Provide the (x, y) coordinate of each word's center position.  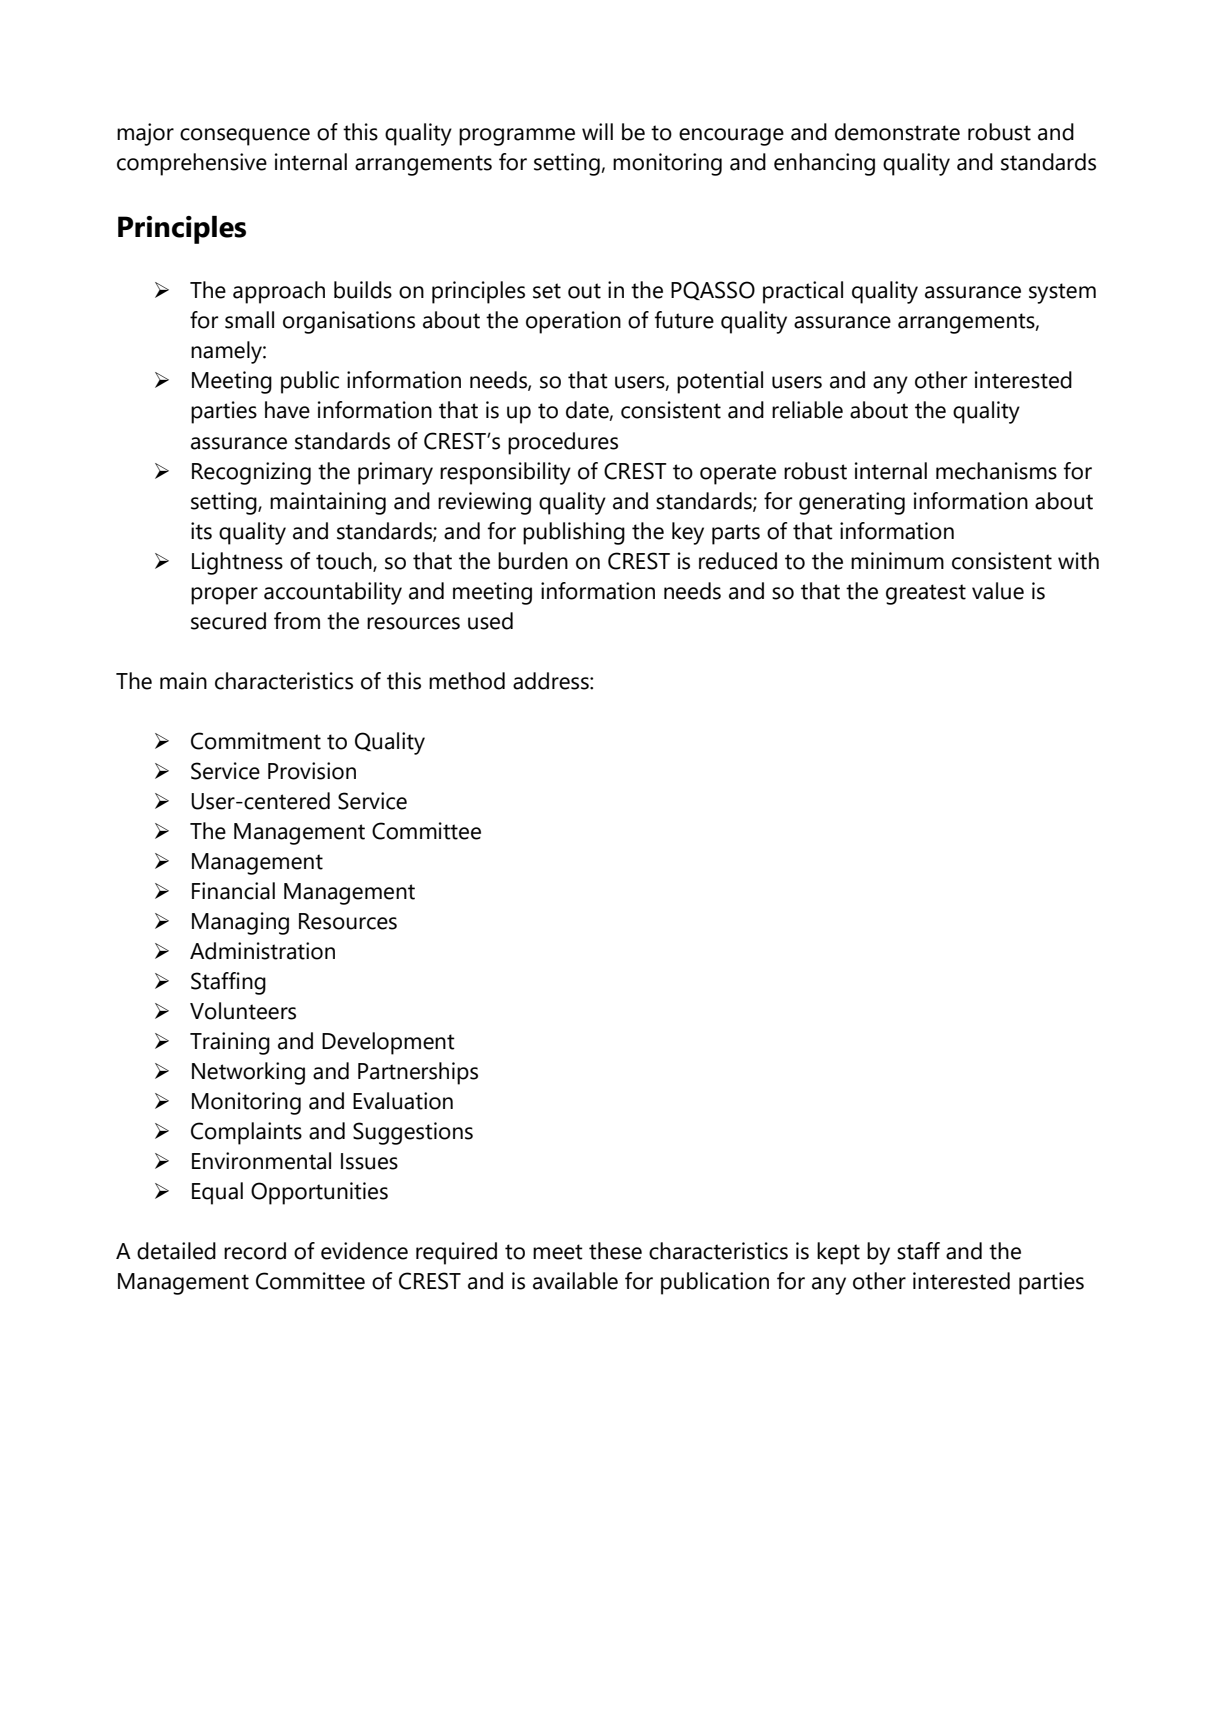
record (255, 1251)
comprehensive (192, 164)
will (597, 131)
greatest (926, 594)
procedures (563, 443)
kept (838, 1253)
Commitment (256, 741)
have (287, 410)
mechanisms (996, 471)
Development (388, 1043)
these (615, 1251)
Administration (262, 951)
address (552, 681)
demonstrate (897, 132)
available (575, 1281)
